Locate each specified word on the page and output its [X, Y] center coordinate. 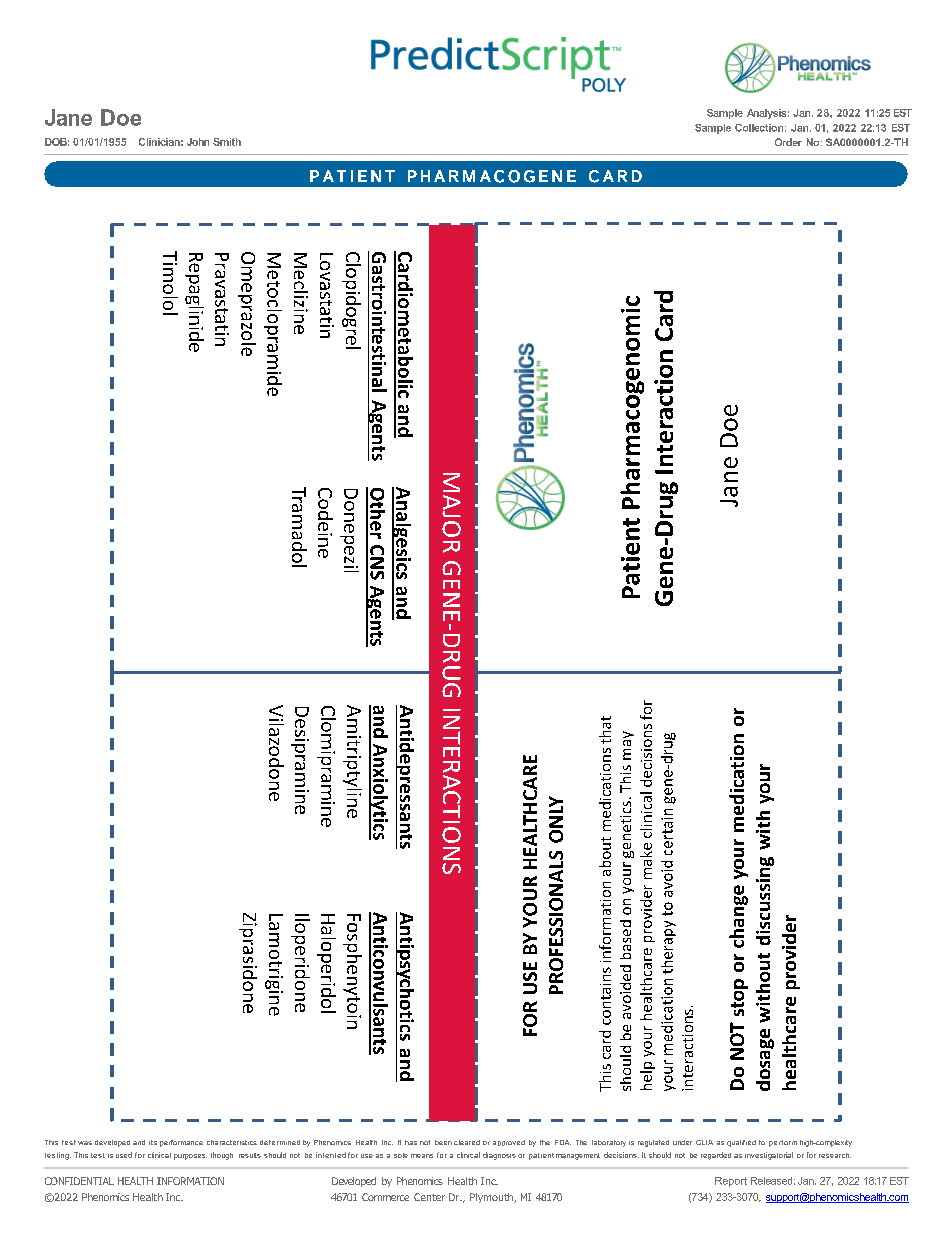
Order [788, 142]
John [198, 142]
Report [731, 1182]
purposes [190, 1157]
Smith [227, 142]
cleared [467, 1142]
